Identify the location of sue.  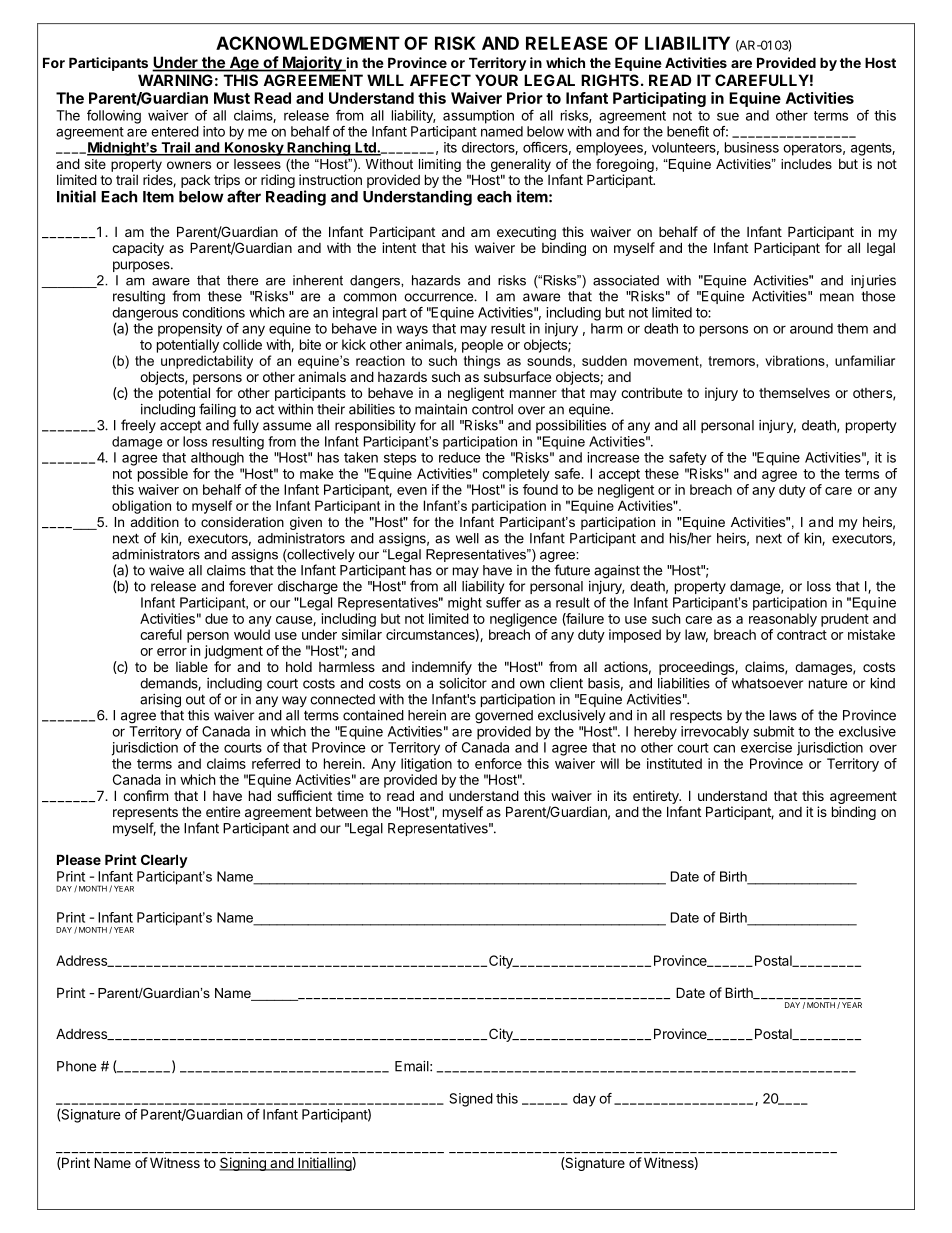
(728, 116).
